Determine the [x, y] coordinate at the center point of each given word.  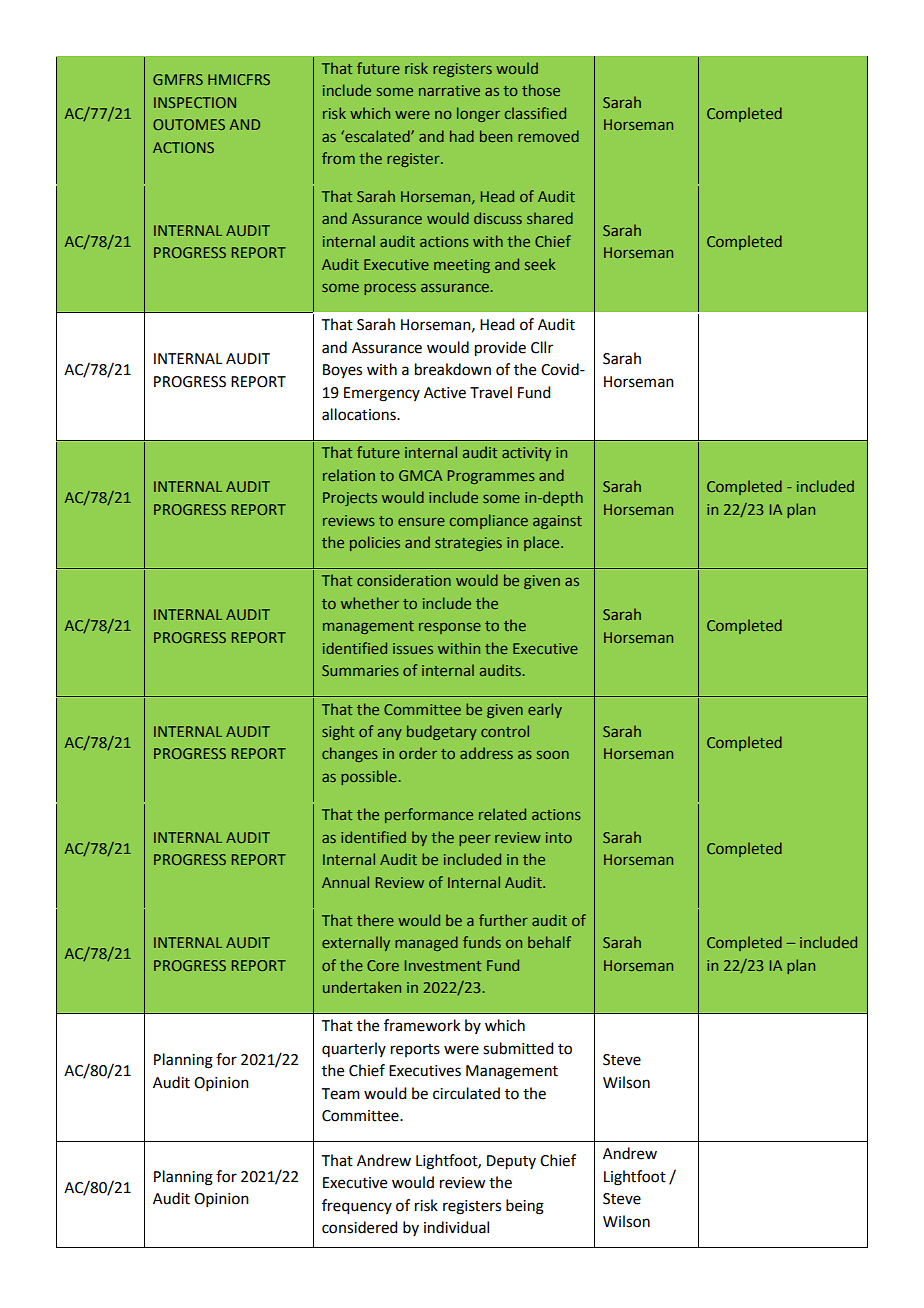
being [525, 1207]
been [496, 136]
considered [359, 1227]
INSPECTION [195, 102]
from [338, 158]
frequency [357, 1207]
